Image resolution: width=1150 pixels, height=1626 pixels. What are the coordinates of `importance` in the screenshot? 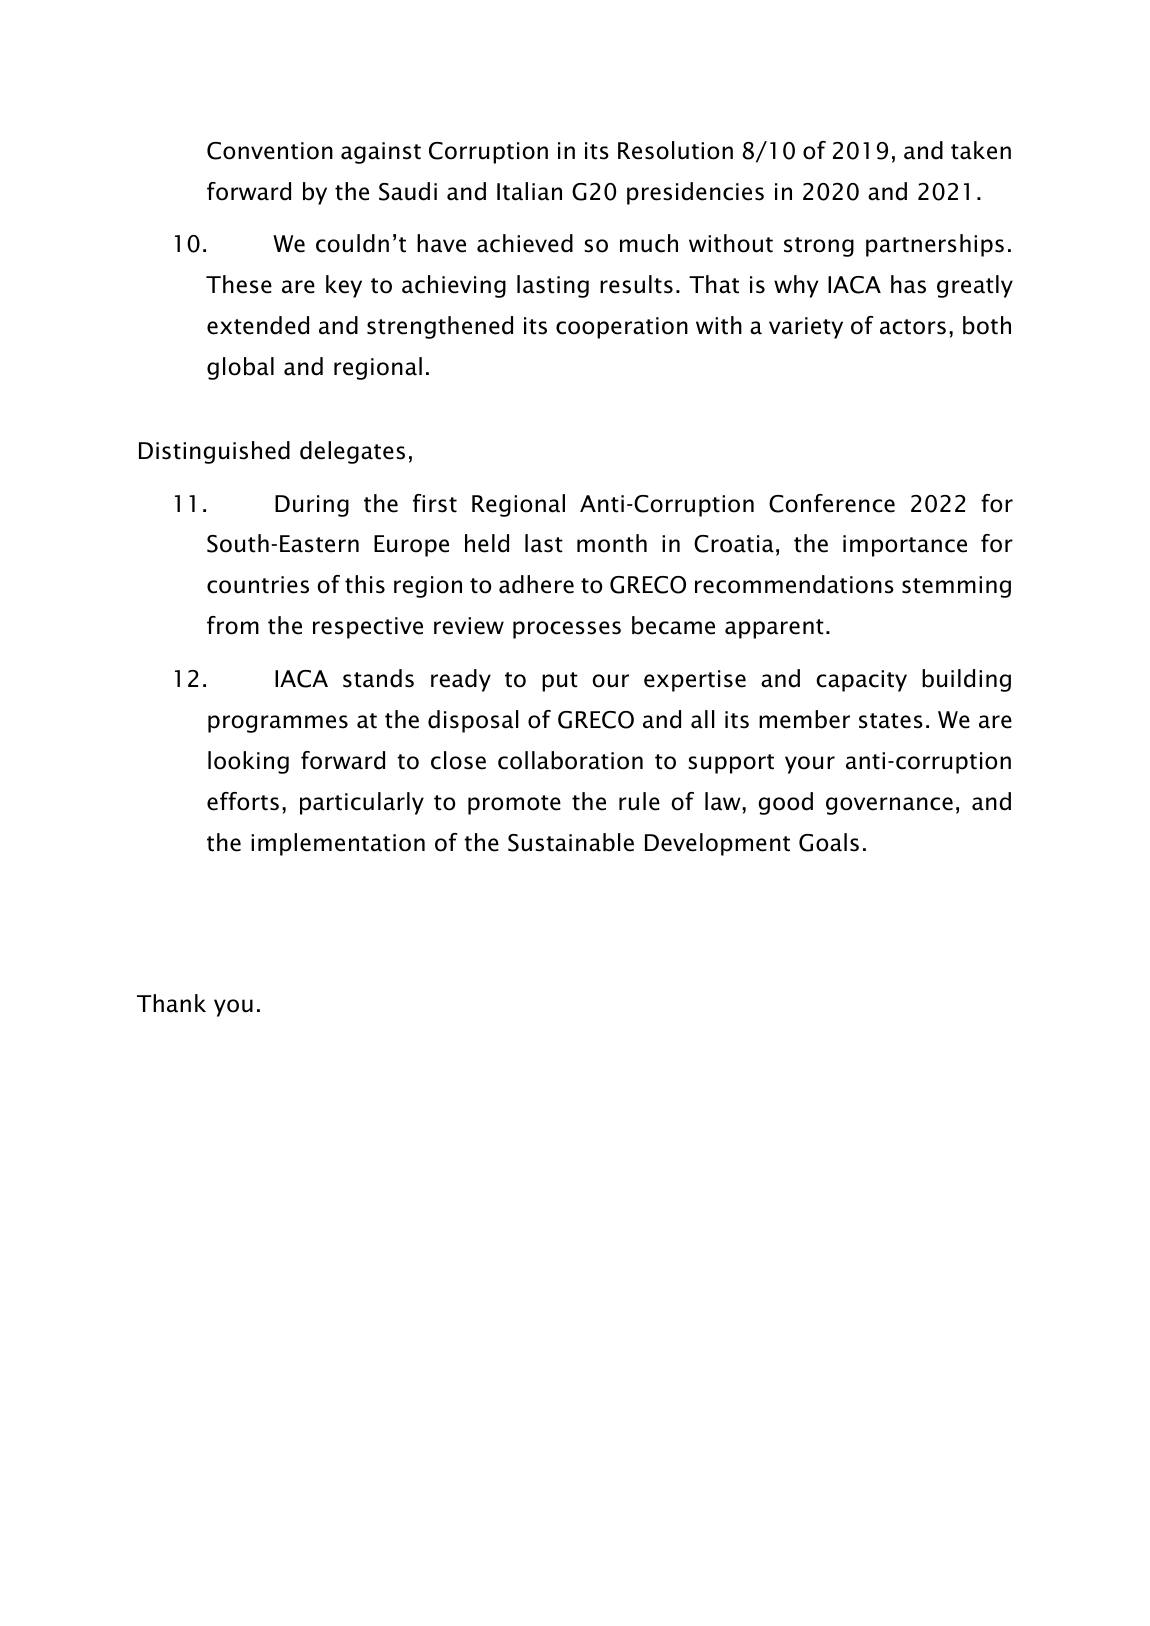 It's located at (905, 546).
